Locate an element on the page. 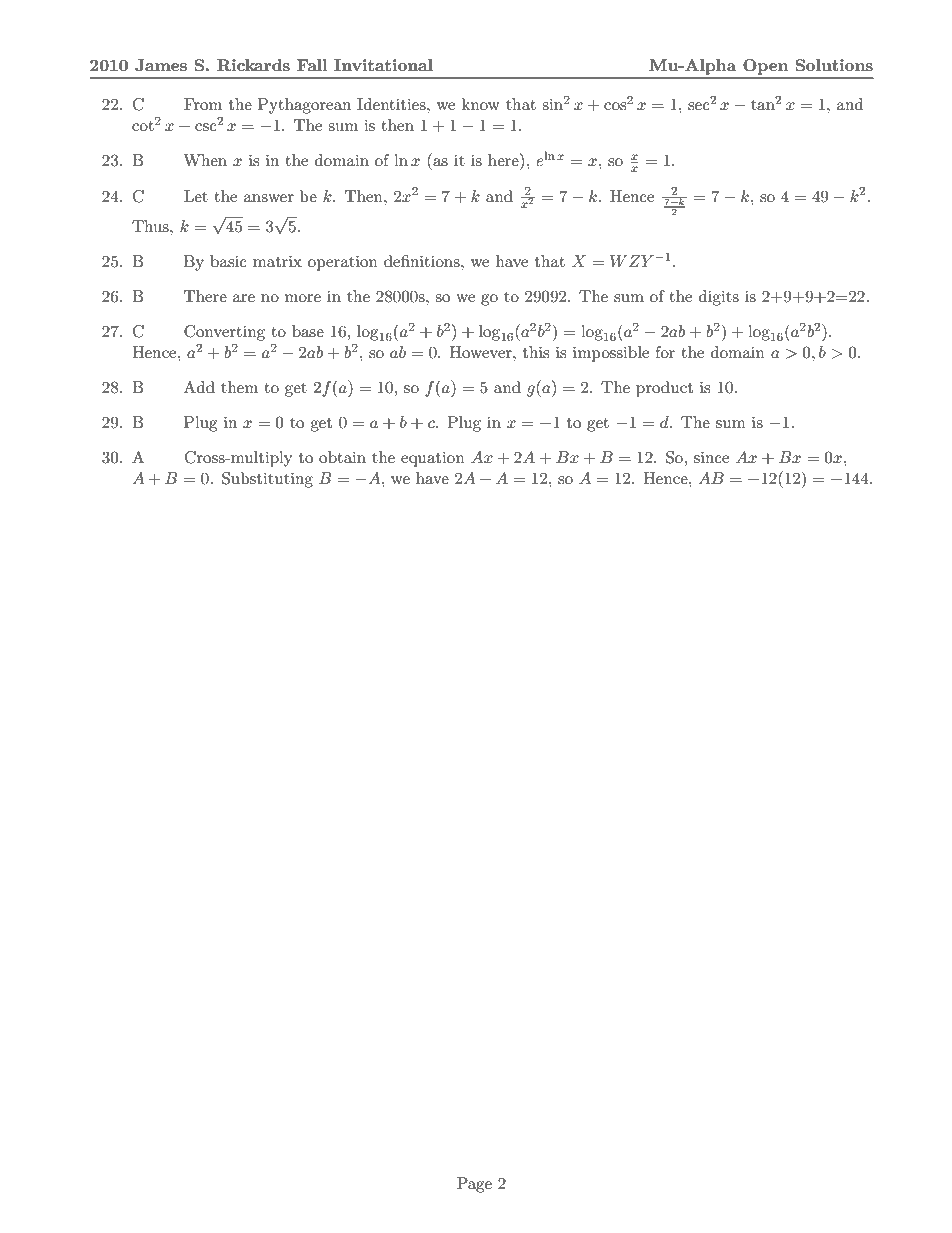  product is located at coordinates (664, 389).
